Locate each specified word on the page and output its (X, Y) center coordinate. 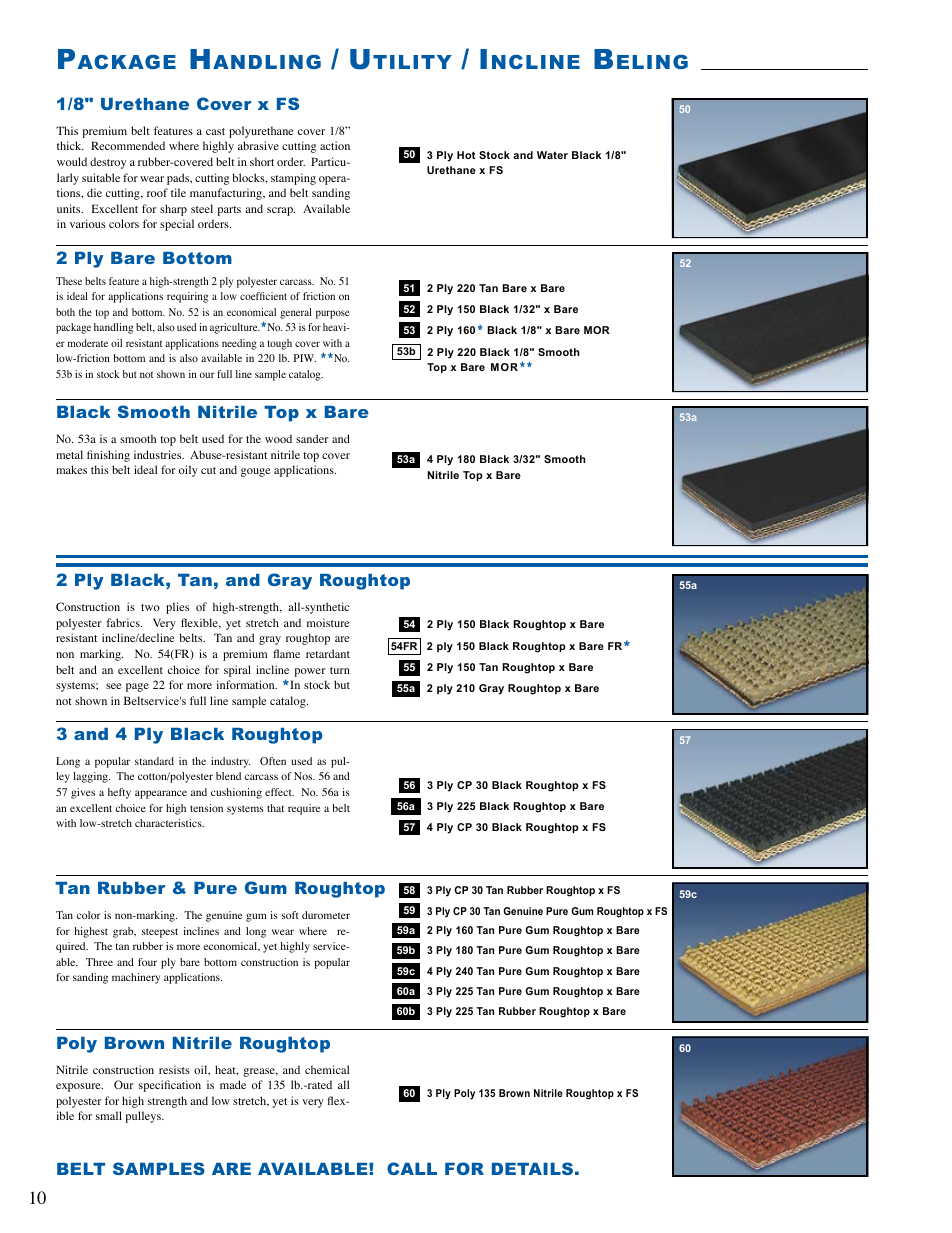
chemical (327, 1069)
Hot (466, 155)
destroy (108, 163)
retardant (328, 653)
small (109, 1115)
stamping (293, 179)
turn (340, 670)
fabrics (124, 622)
